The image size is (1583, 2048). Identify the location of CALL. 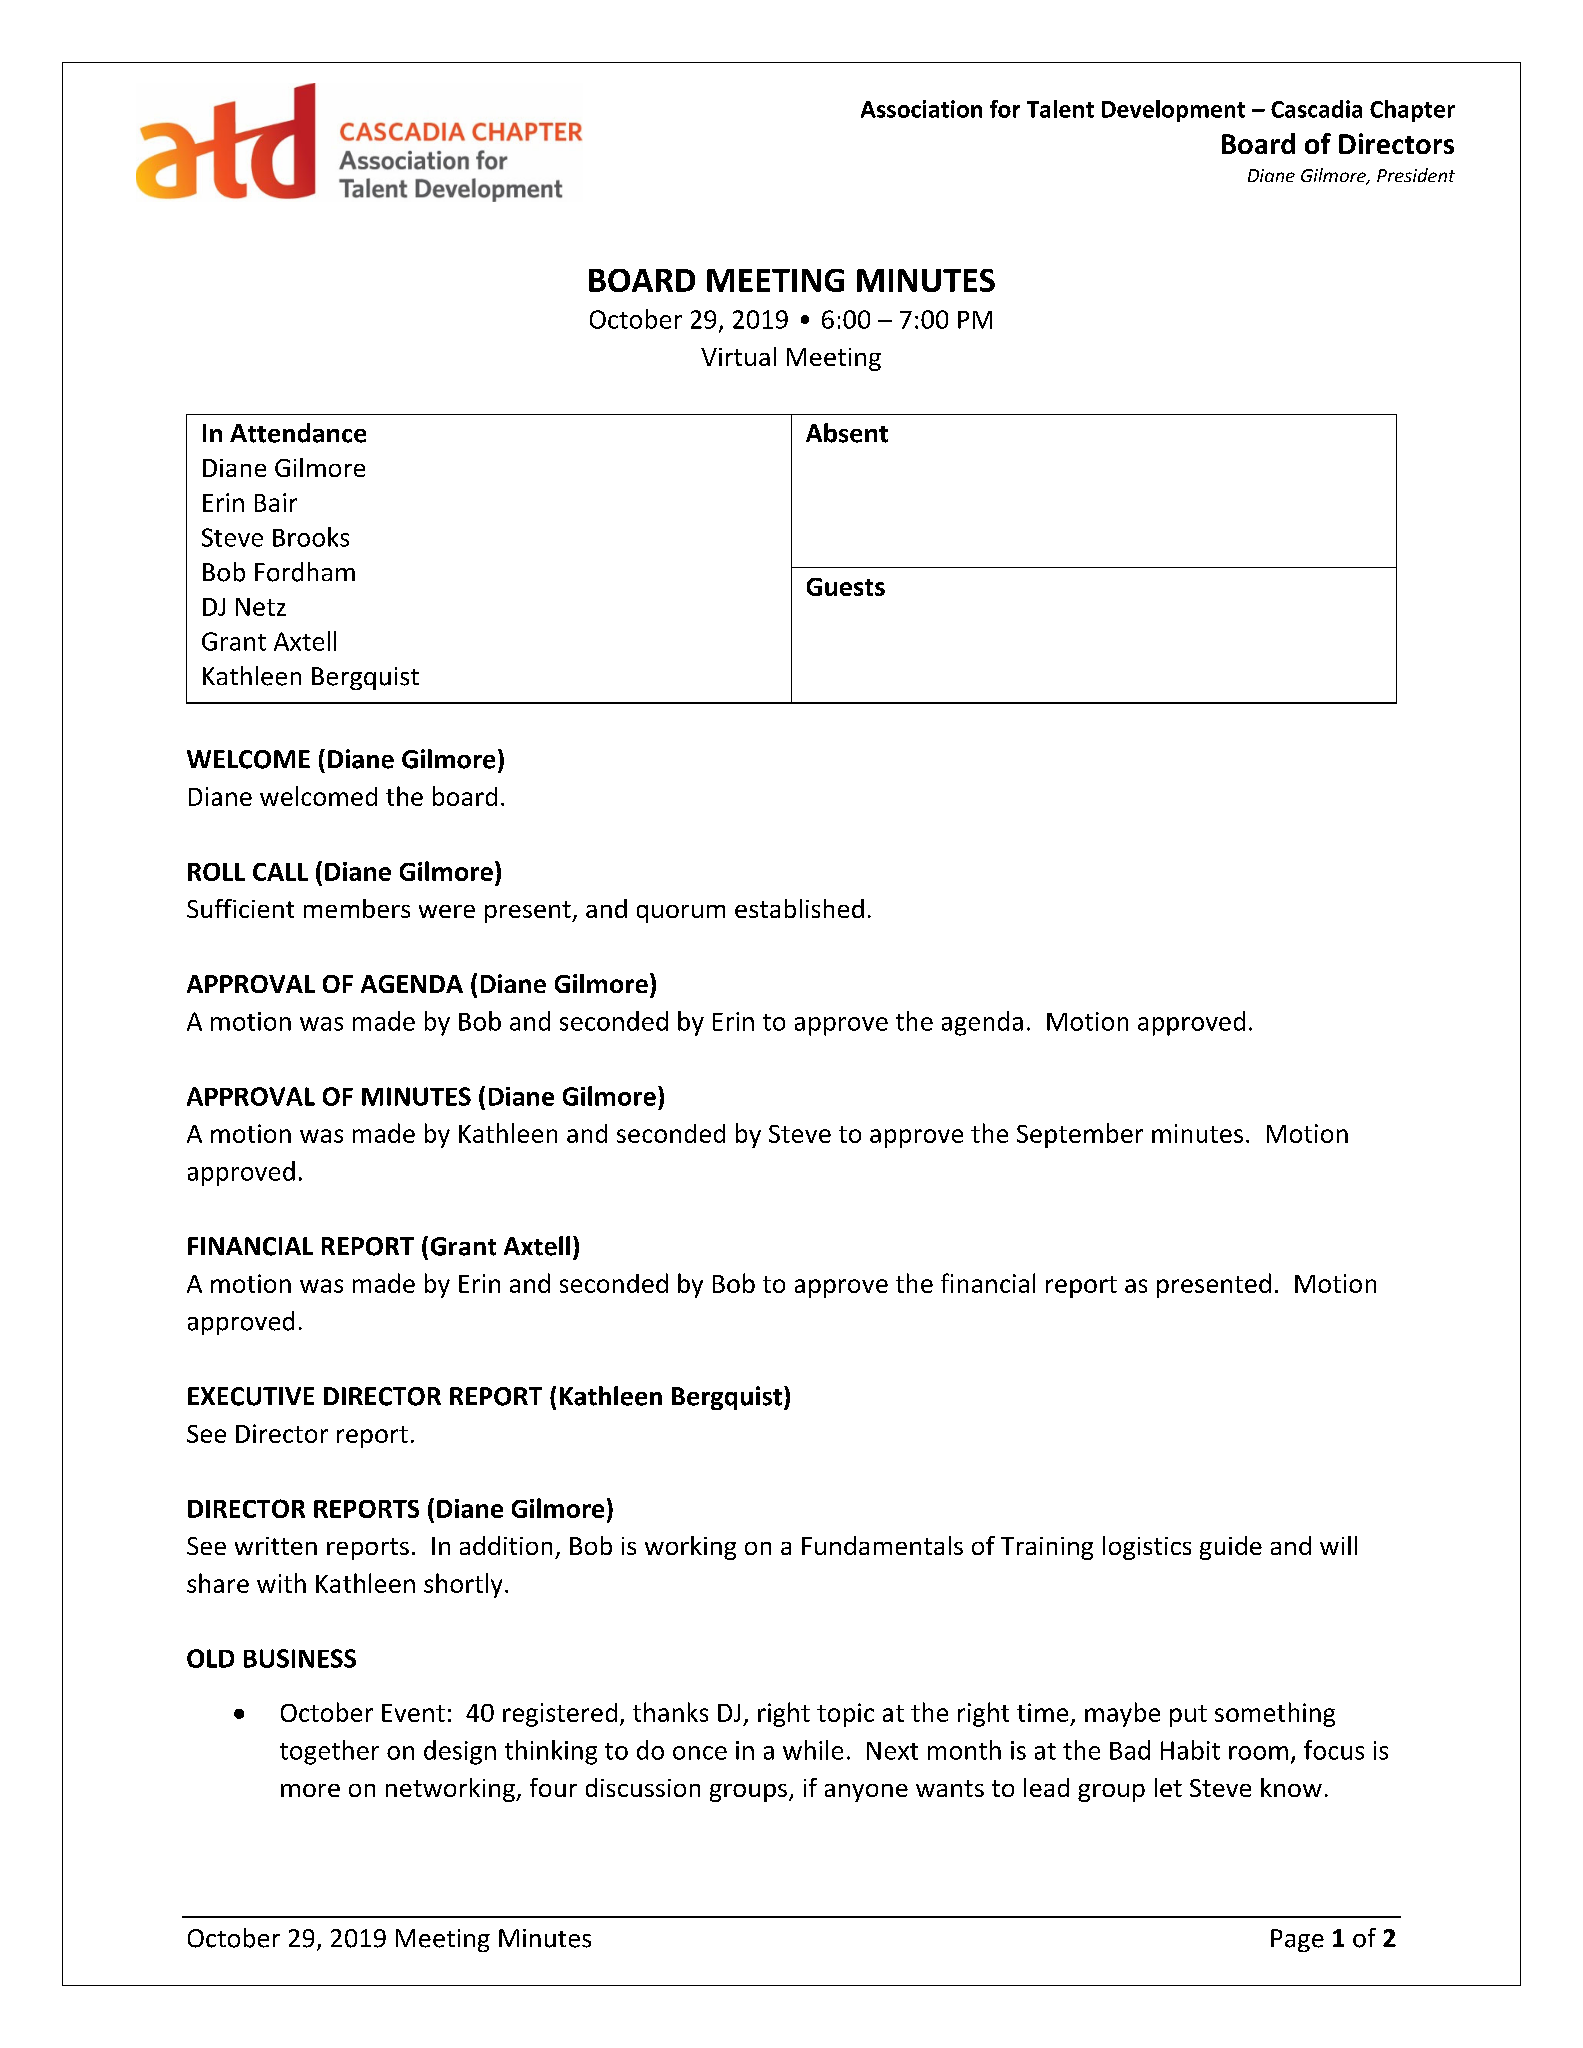
(280, 872).
